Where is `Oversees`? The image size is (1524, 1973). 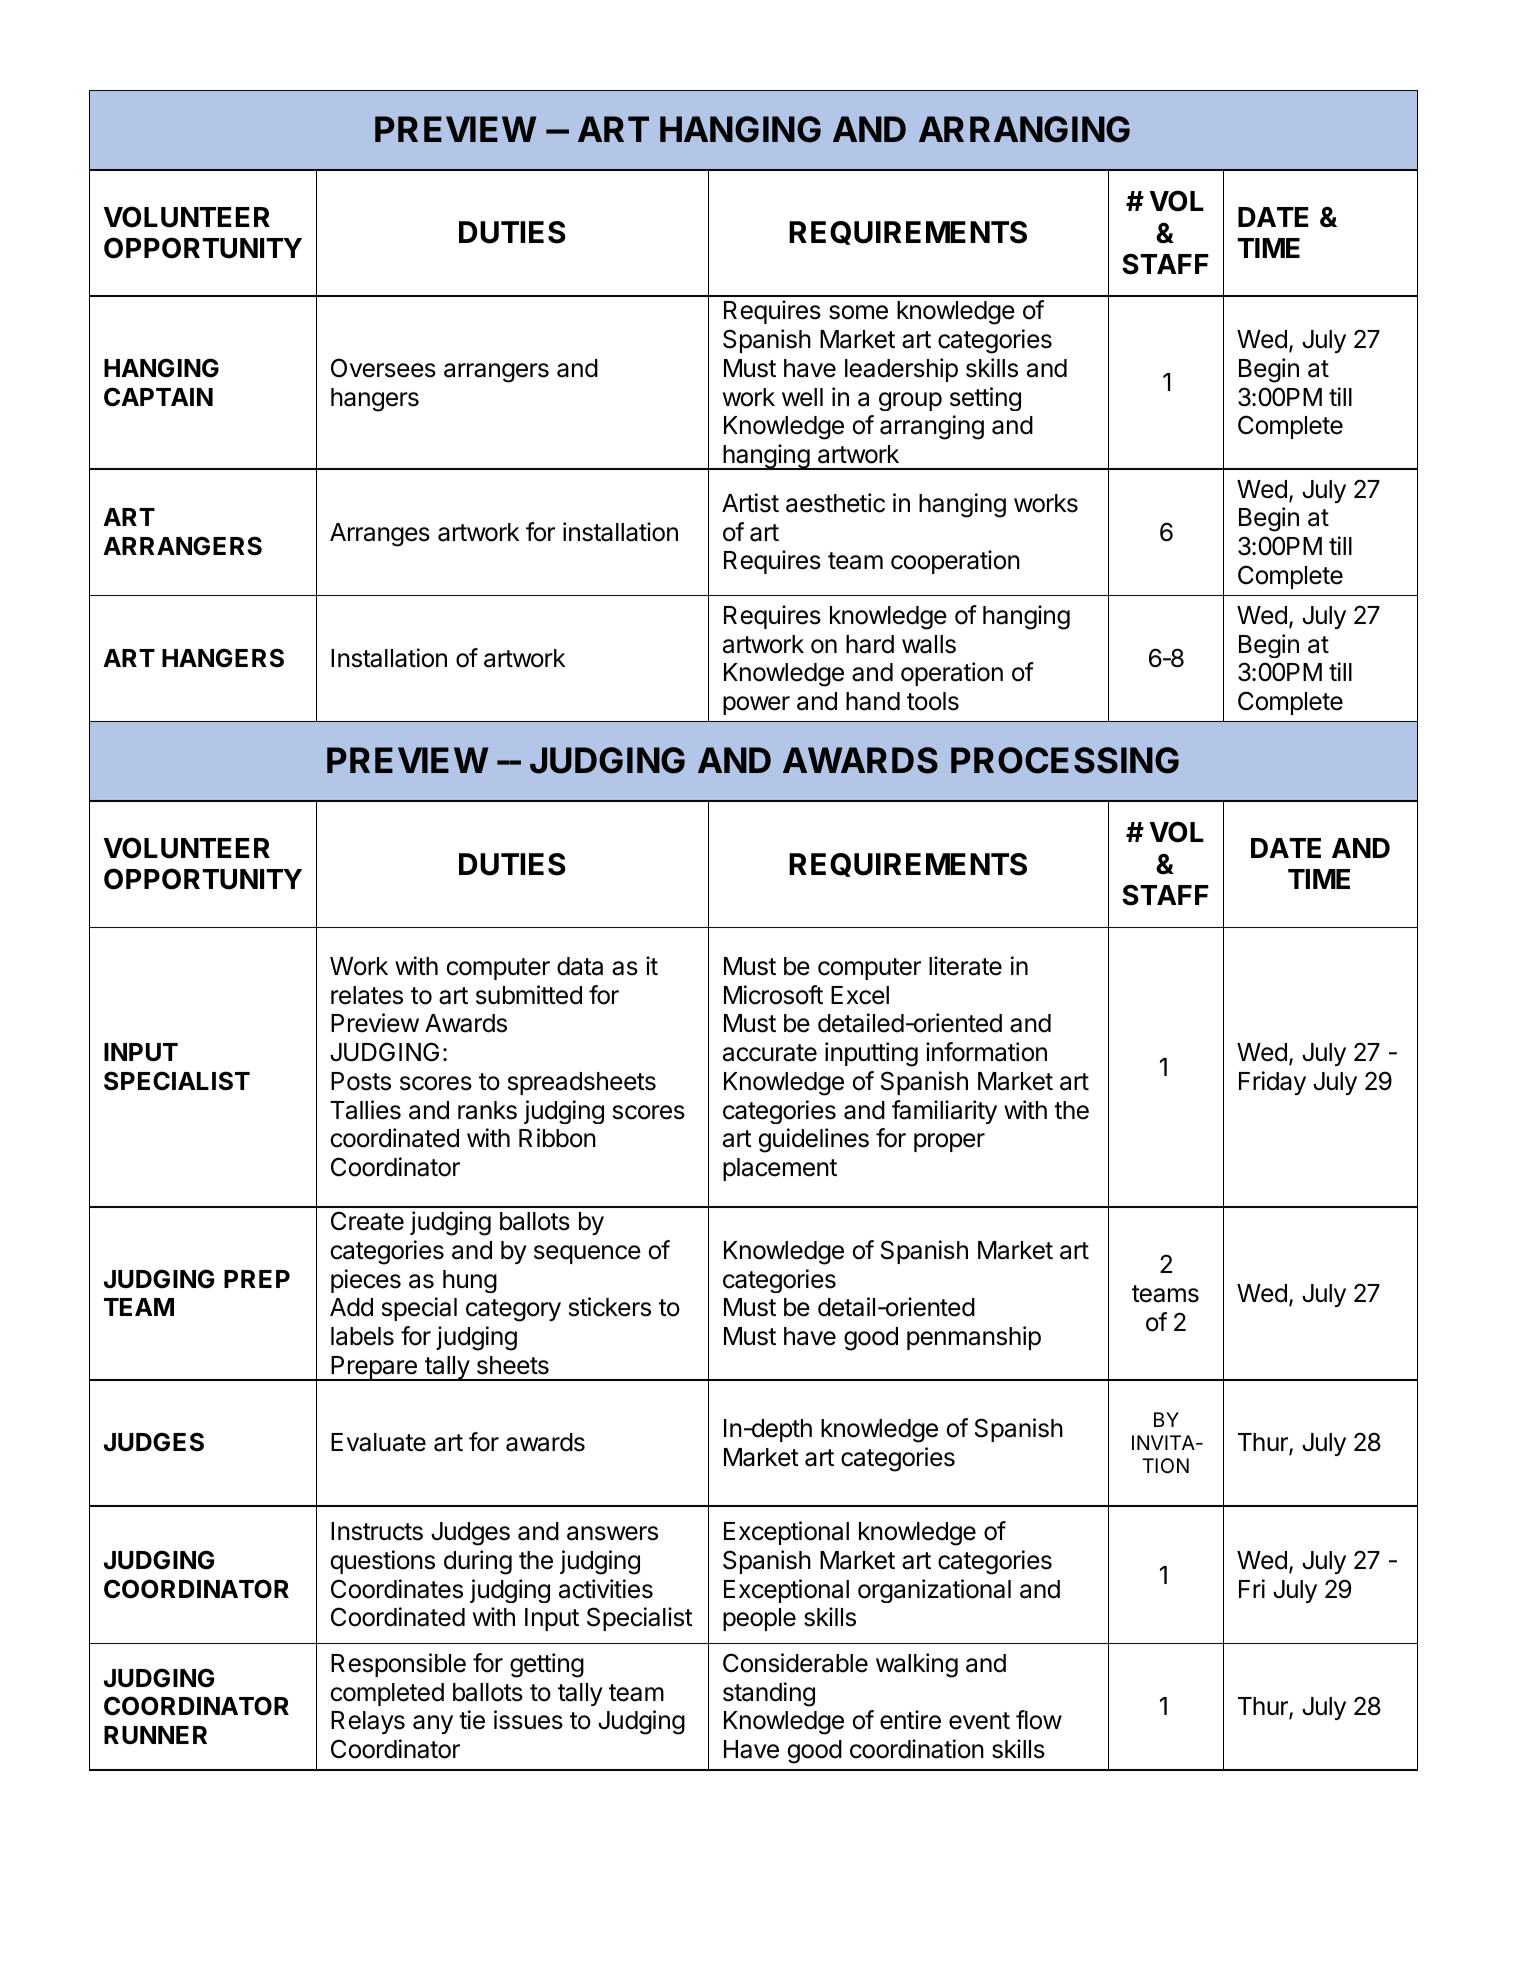 Oversees is located at coordinates (383, 368).
